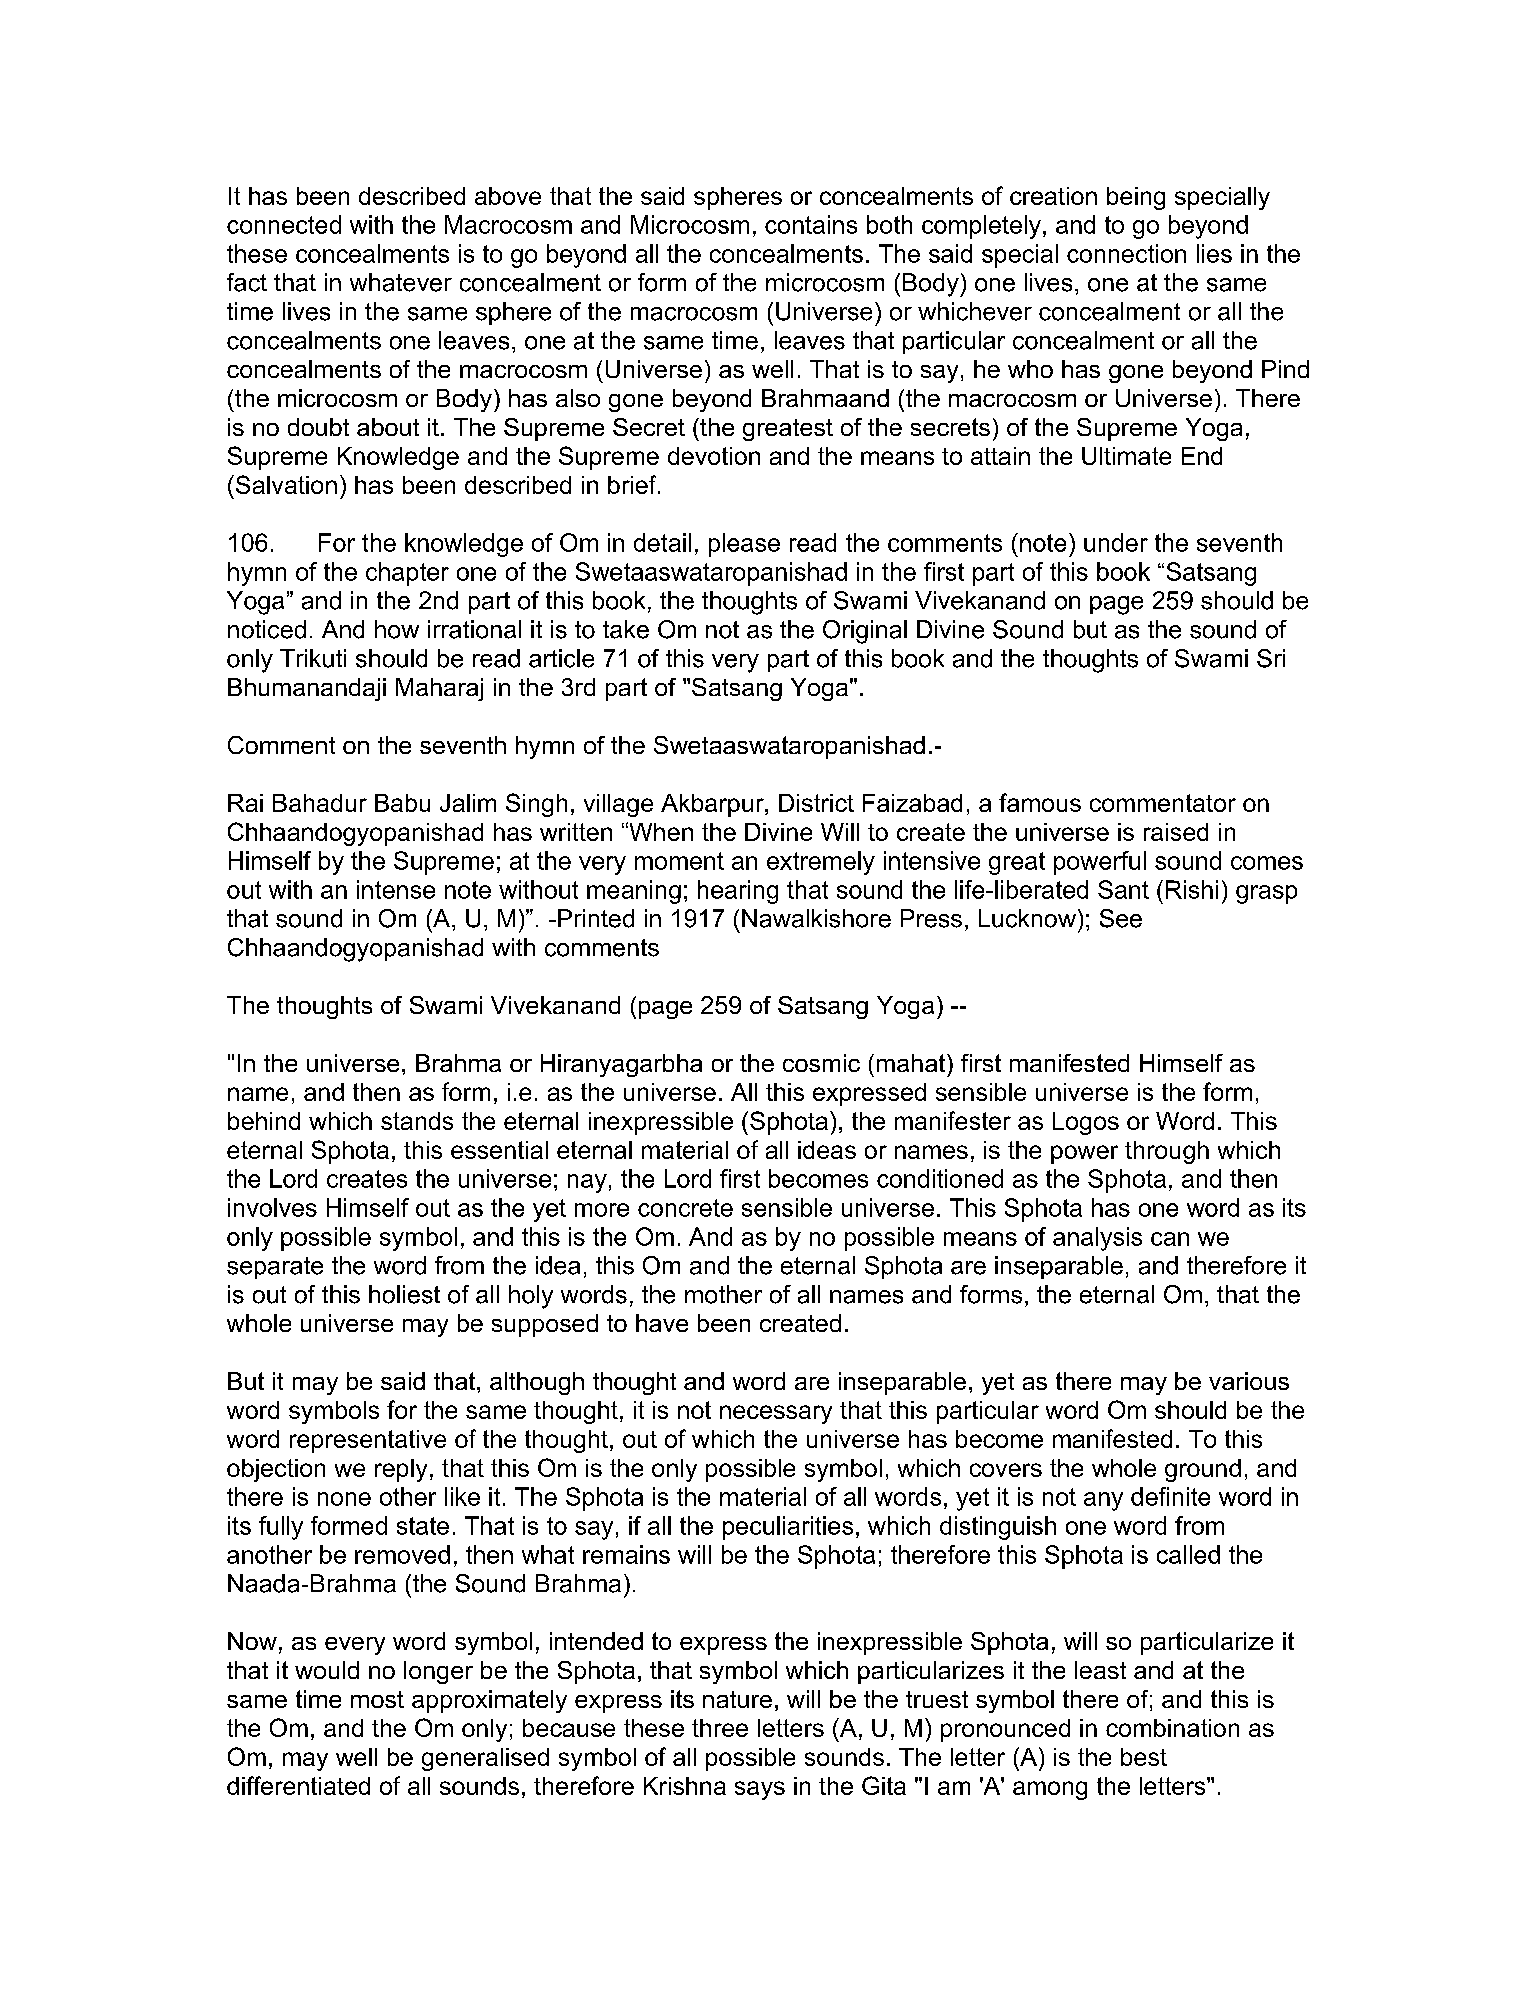  I want to click on three, so click(720, 1728).
